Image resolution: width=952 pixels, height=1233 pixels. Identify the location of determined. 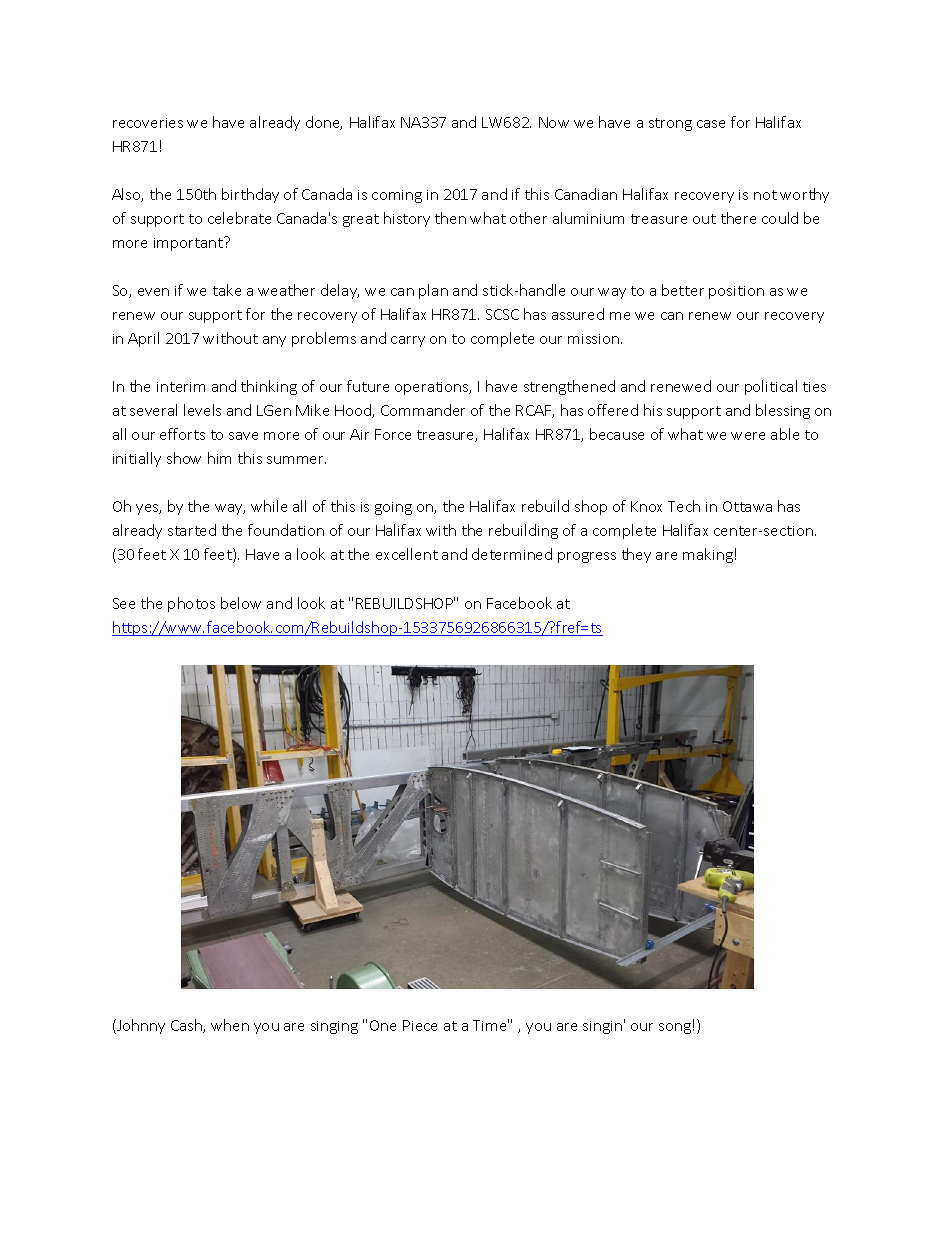
(512, 554).
